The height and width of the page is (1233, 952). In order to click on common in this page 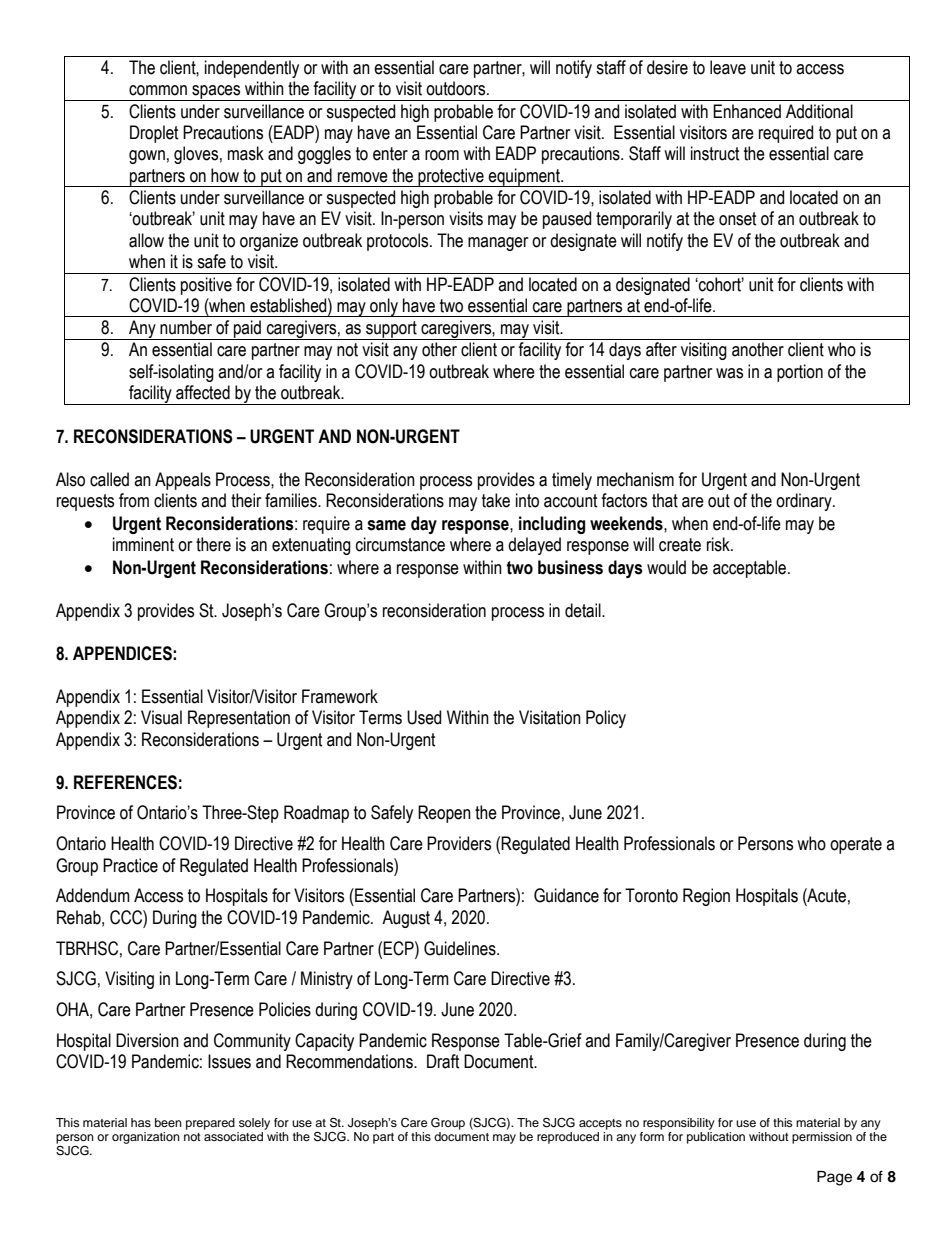, I will do `click(158, 90)`.
